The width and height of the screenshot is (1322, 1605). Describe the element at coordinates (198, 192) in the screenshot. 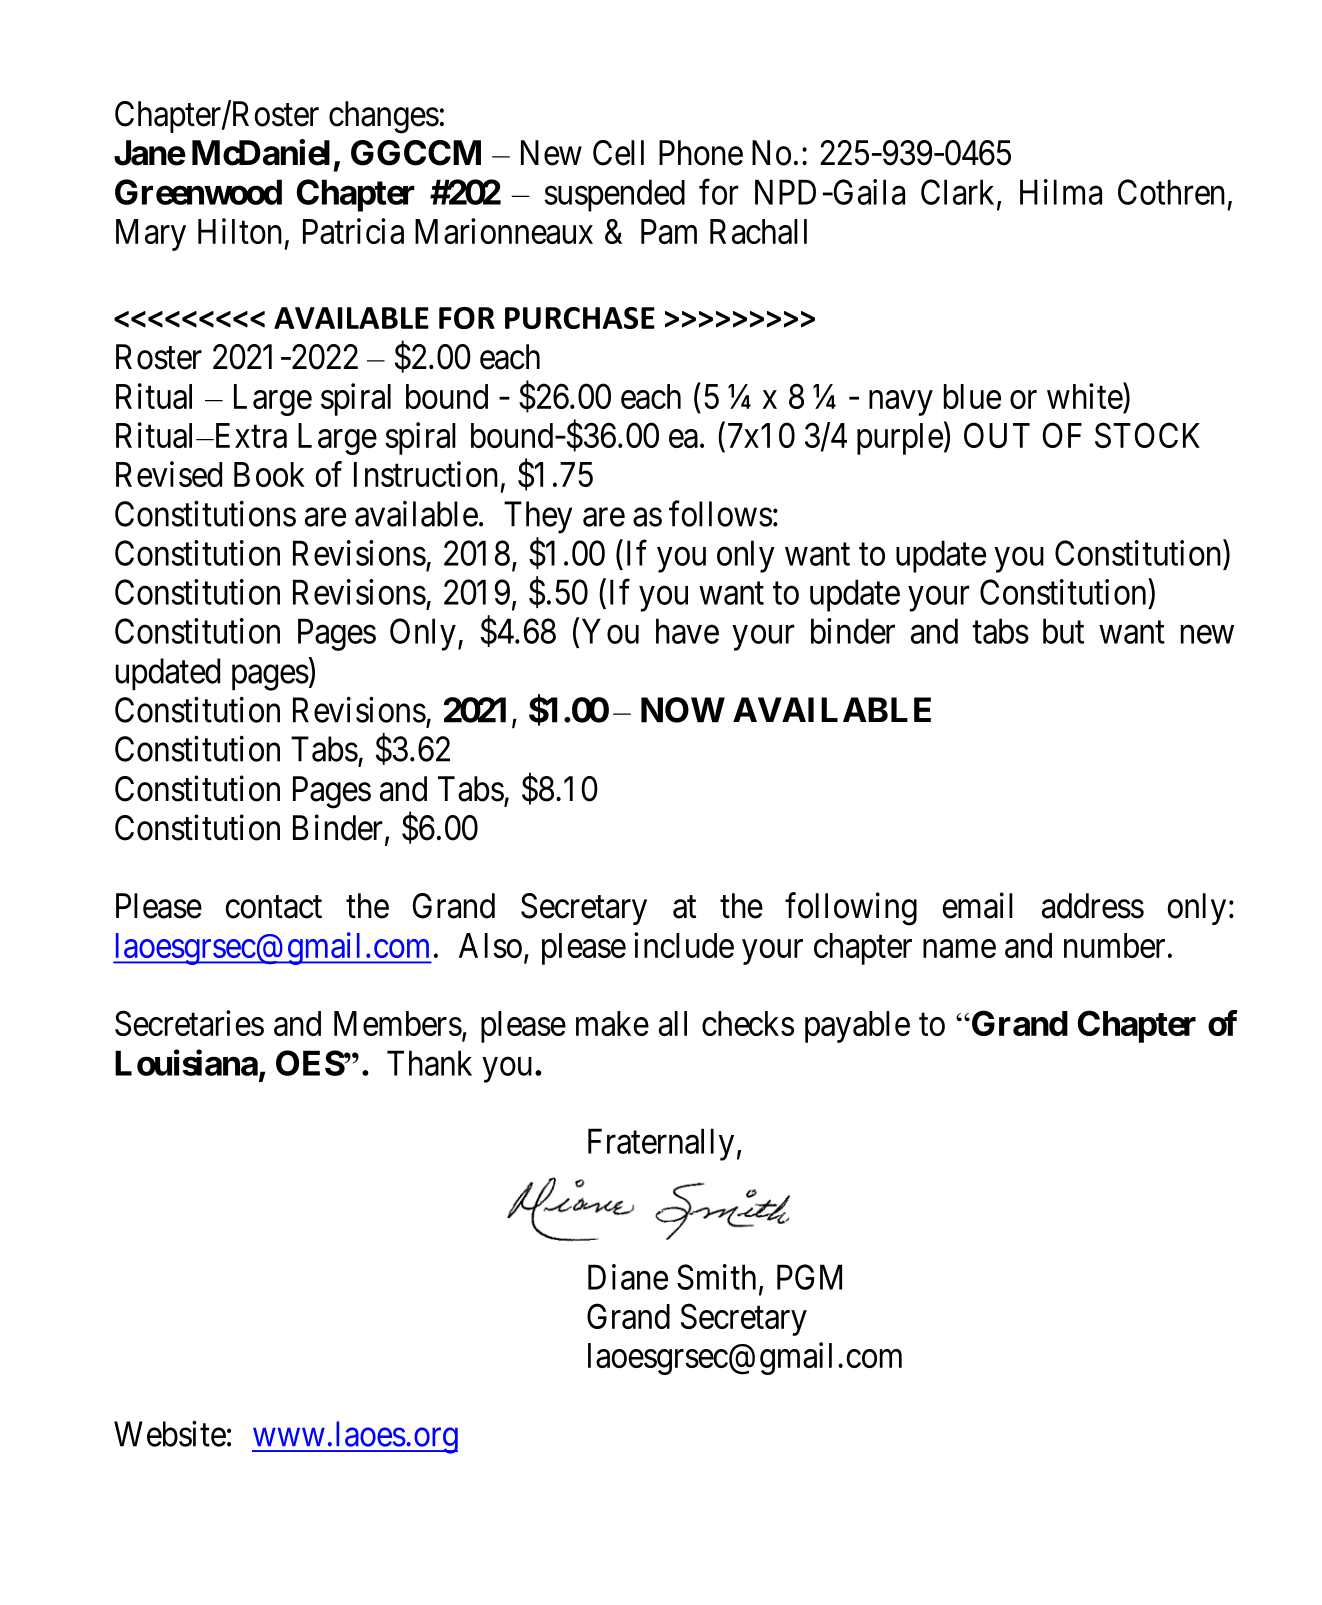

I see `Greenwood` at that location.
